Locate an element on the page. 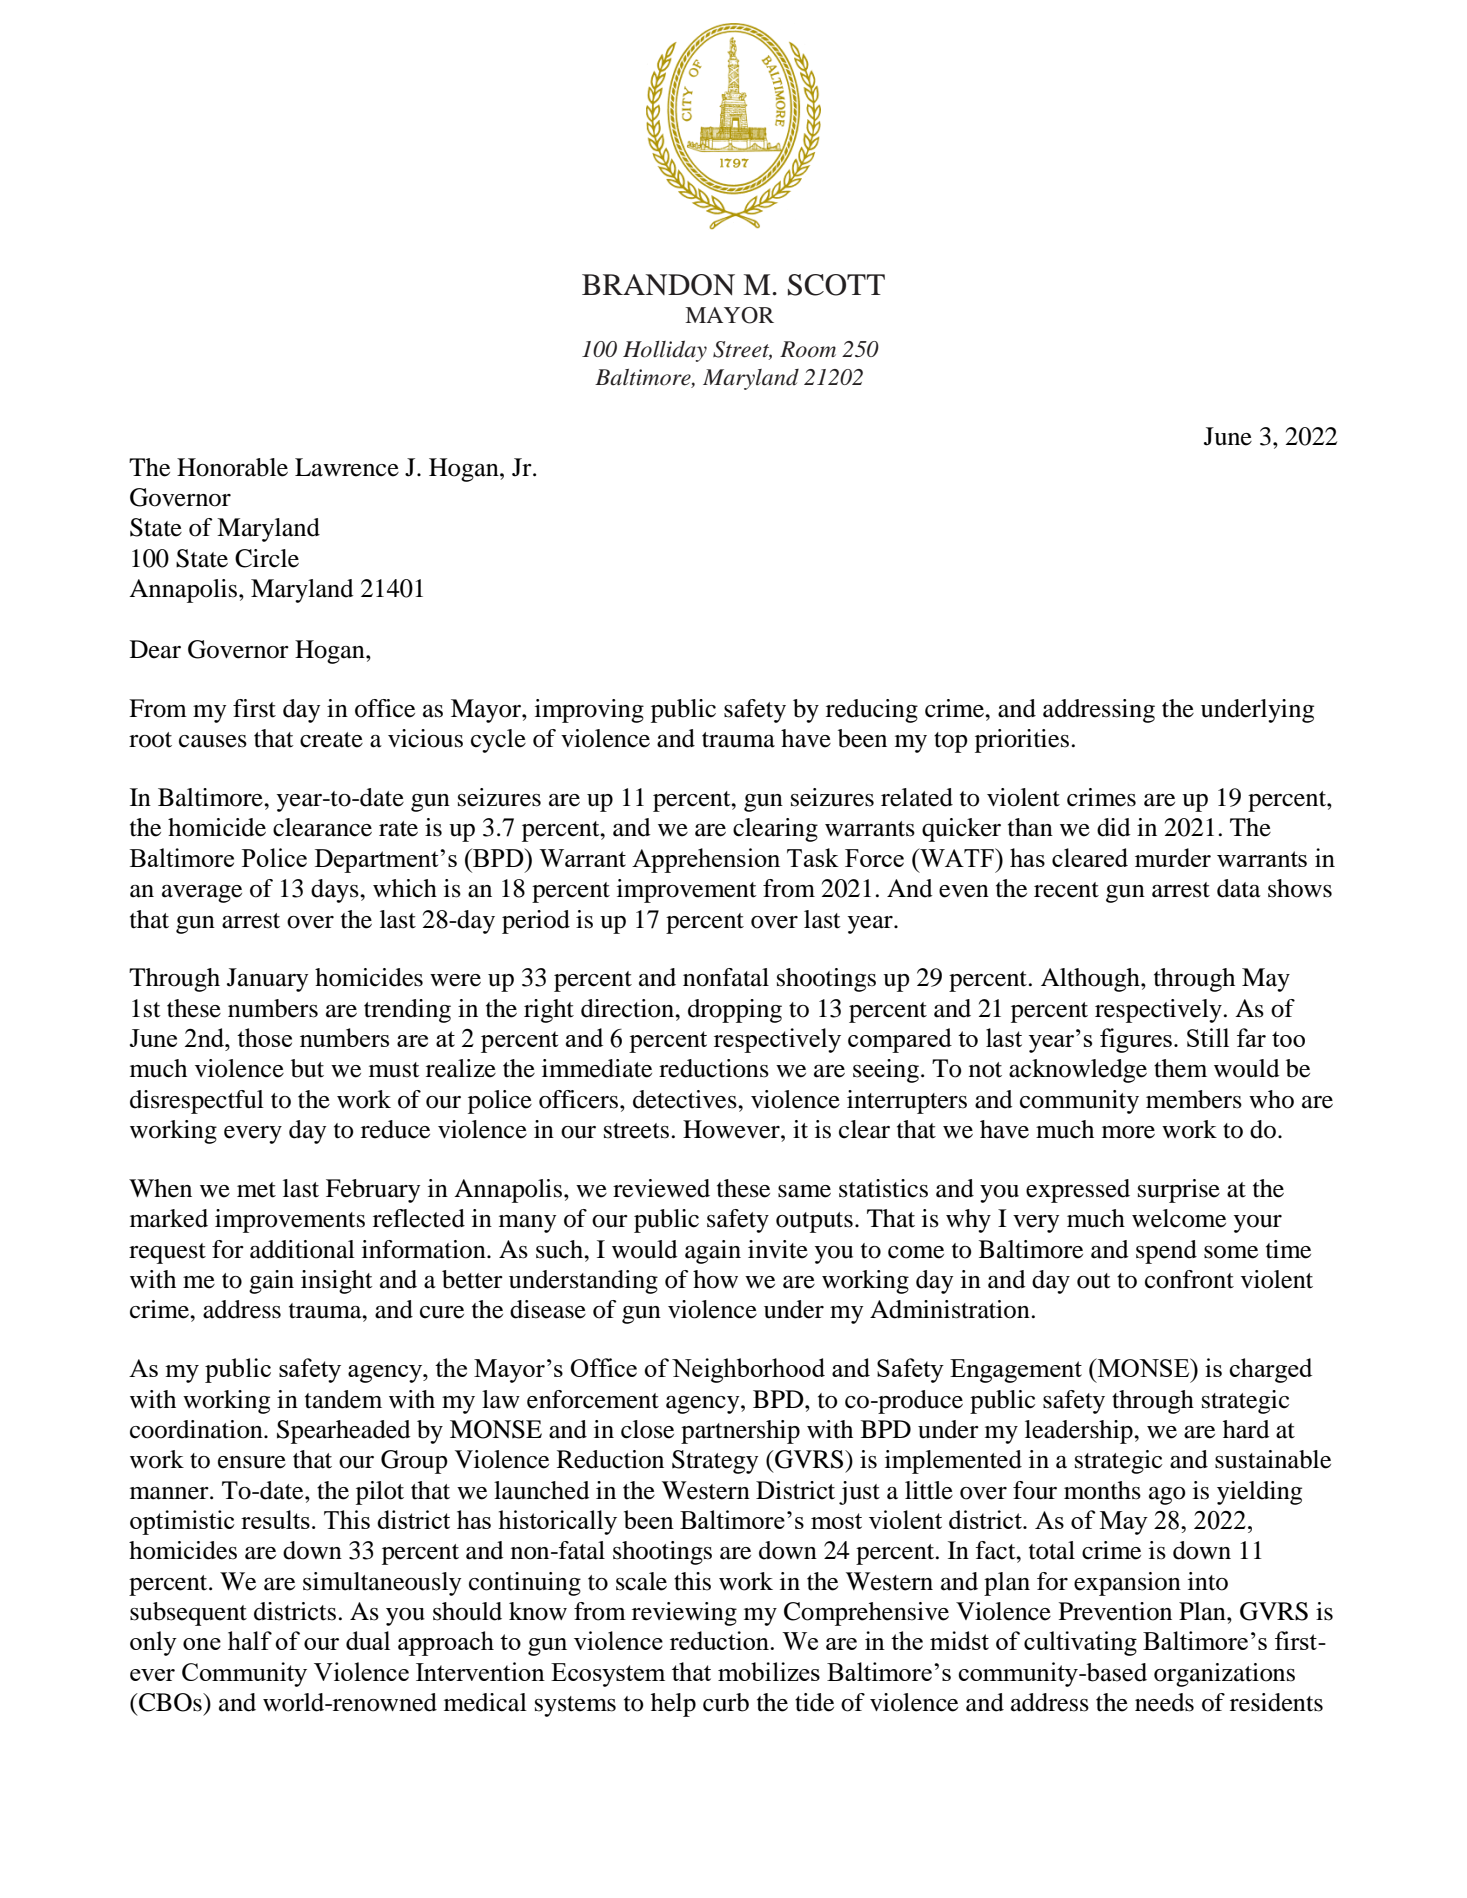 Image resolution: width=1467 pixels, height=1898 pixels. create is located at coordinates (331, 740).
